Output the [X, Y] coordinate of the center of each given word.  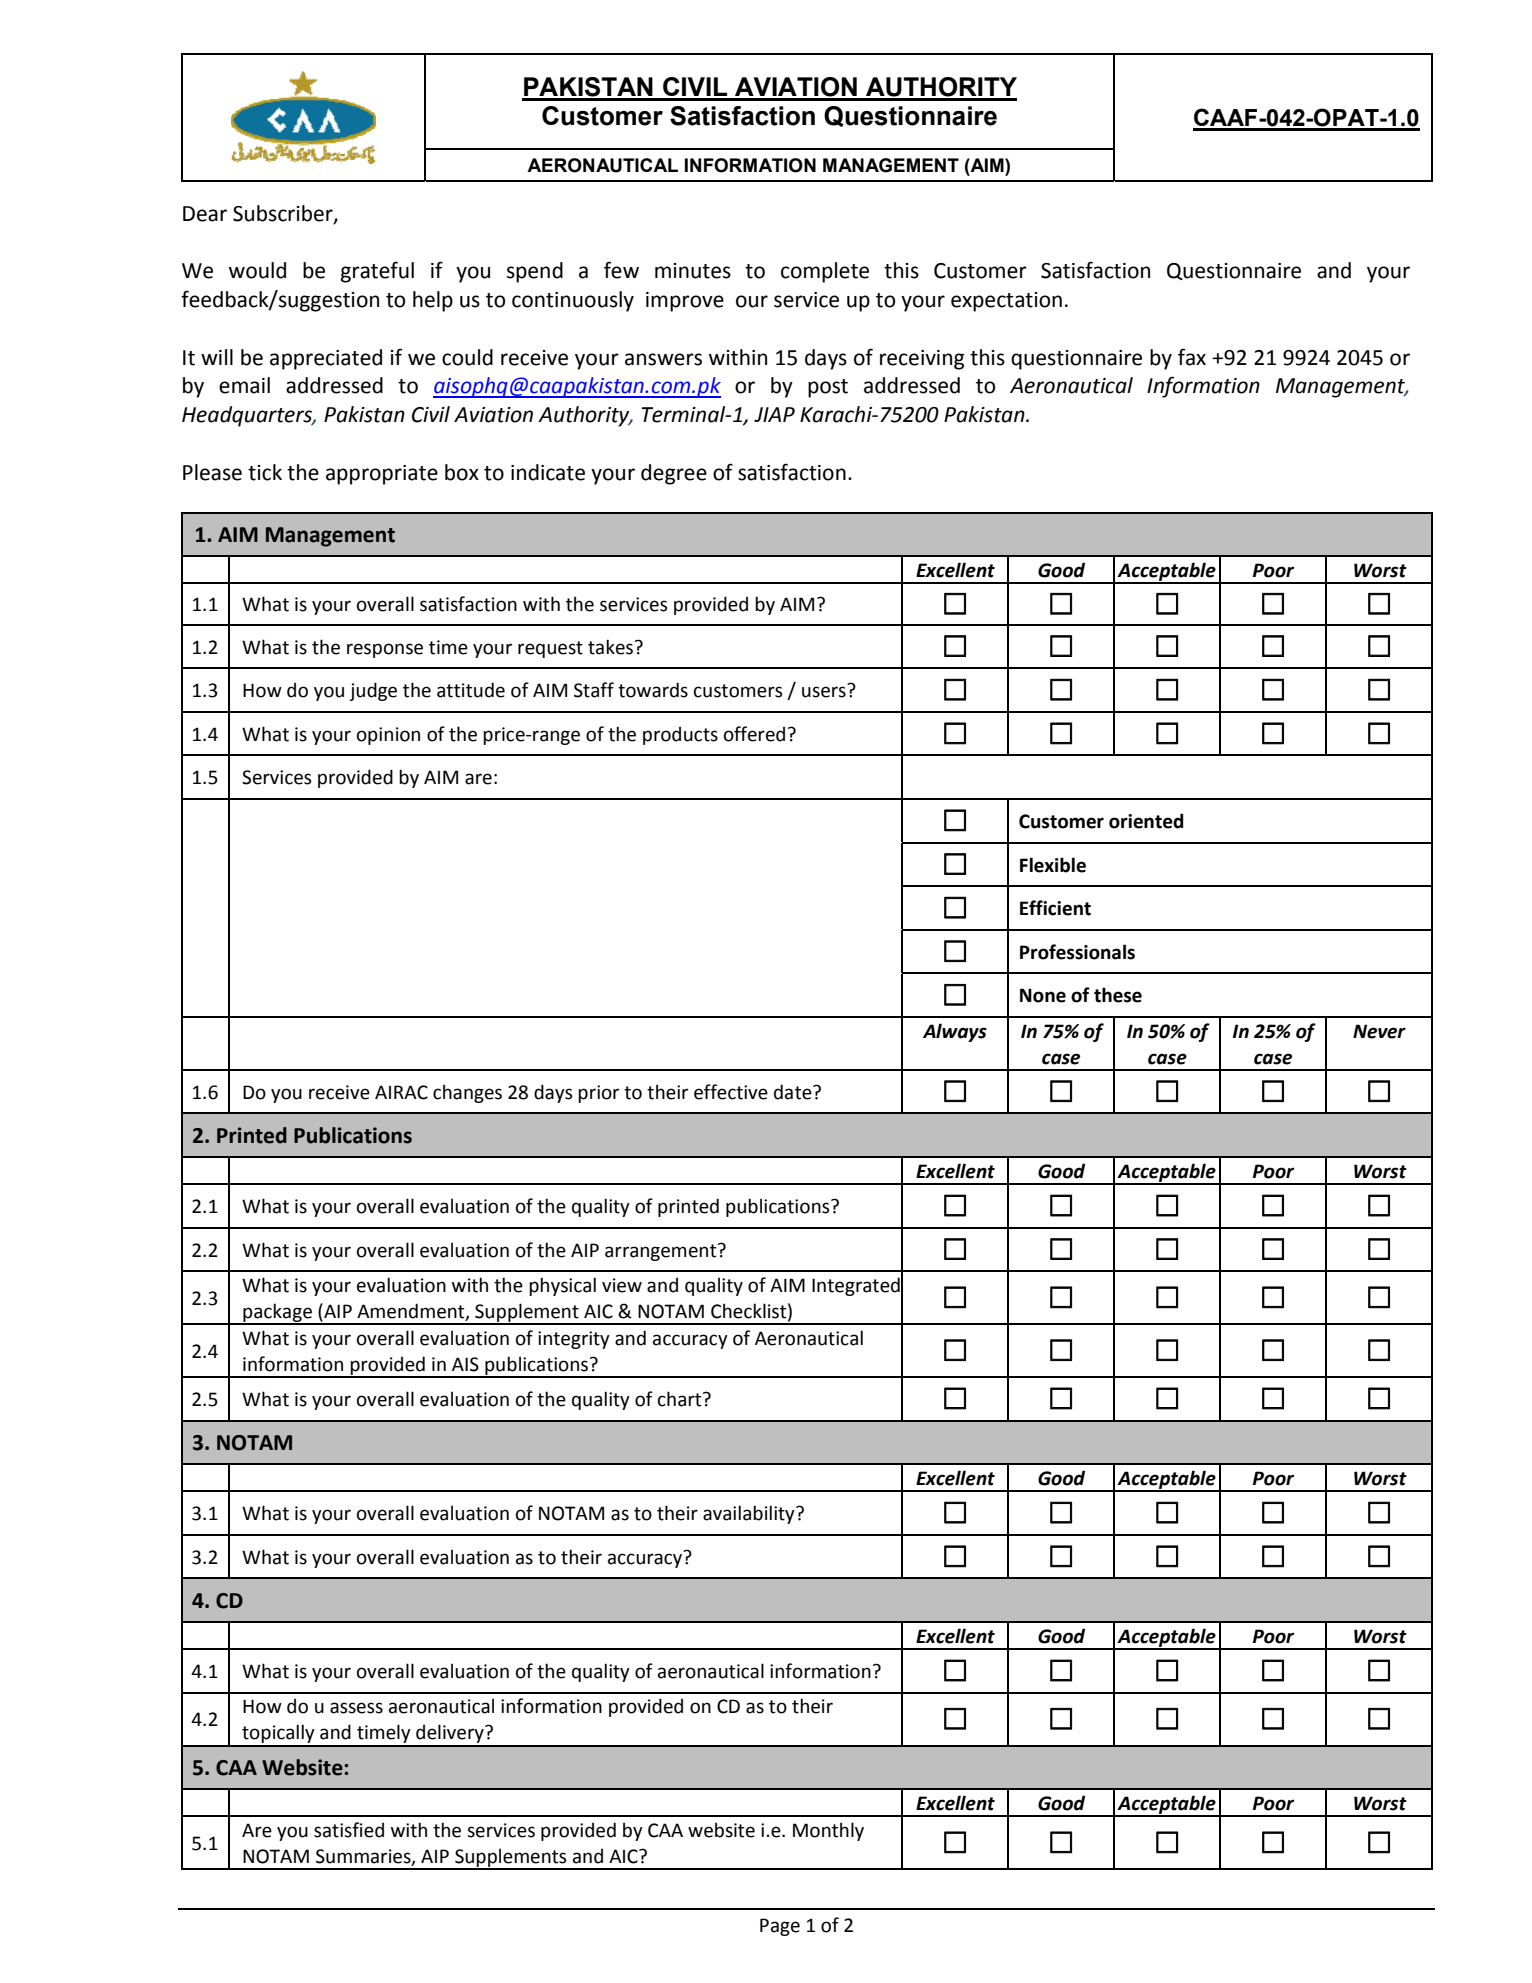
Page [780, 1927]
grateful [377, 272]
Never [1379, 1031]
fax [1192, 357]
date [794, 1092]
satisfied [349, 1830]
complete [825, 272]
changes [467, 1093]
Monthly [828, 1831]
